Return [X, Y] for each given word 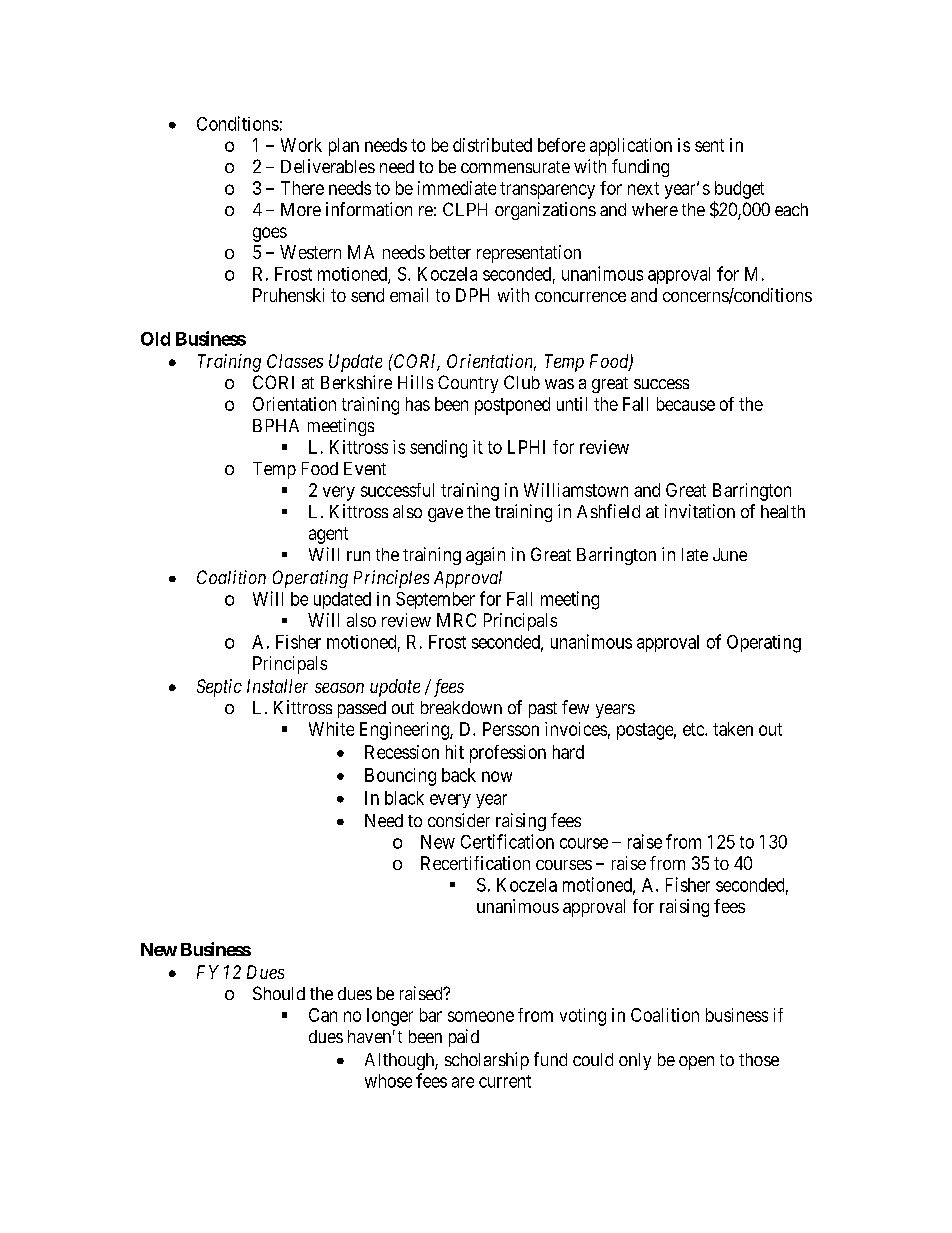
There [302, 188]
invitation [700, 511]
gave [445, 515]
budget [739, 190]
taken [733, 729]
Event [365, 468]
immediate [457, 188]
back [459, 775]
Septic [219, 688]
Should [279, 993]
